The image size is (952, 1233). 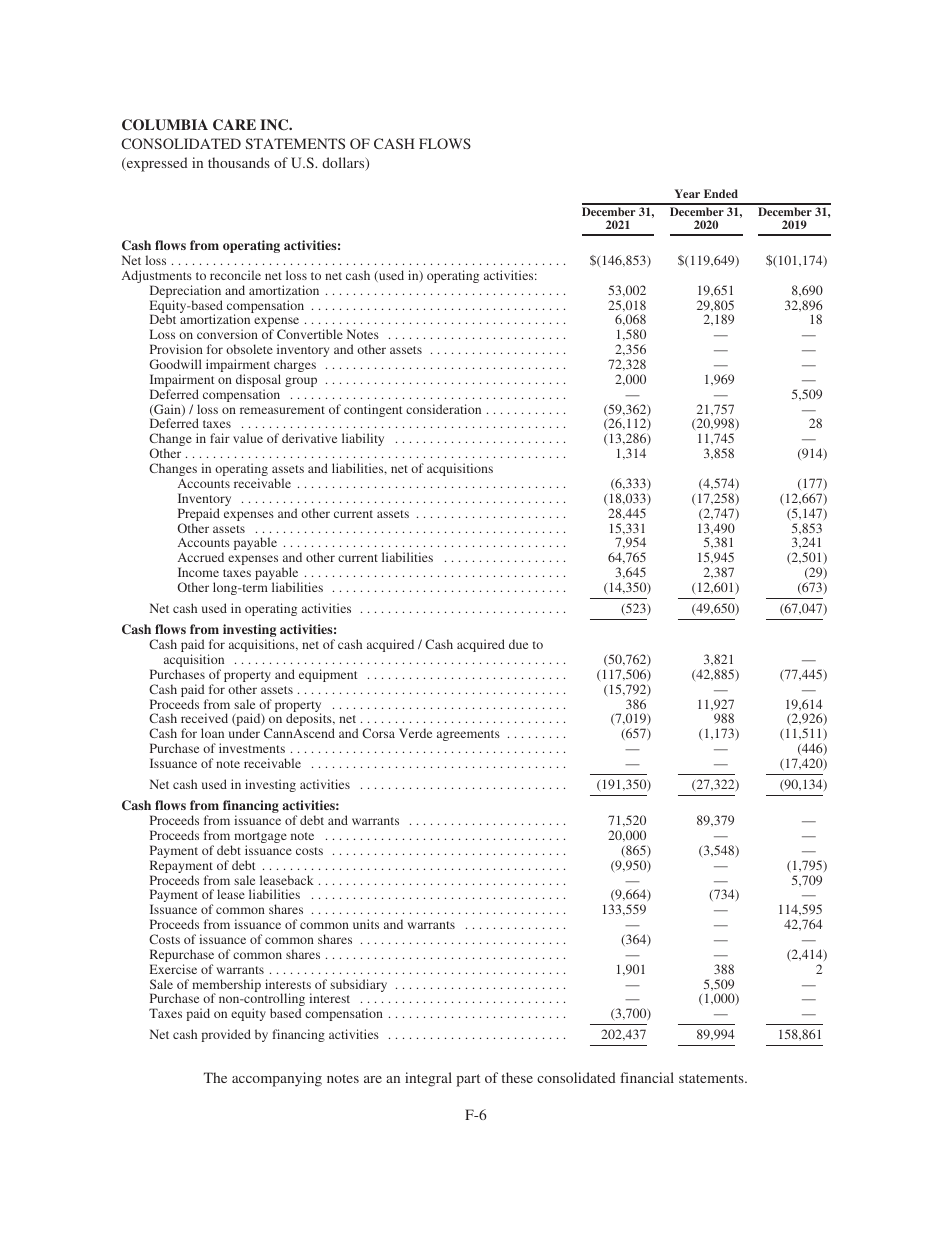 I want to click on thousands, so click(x=239, y=162).
